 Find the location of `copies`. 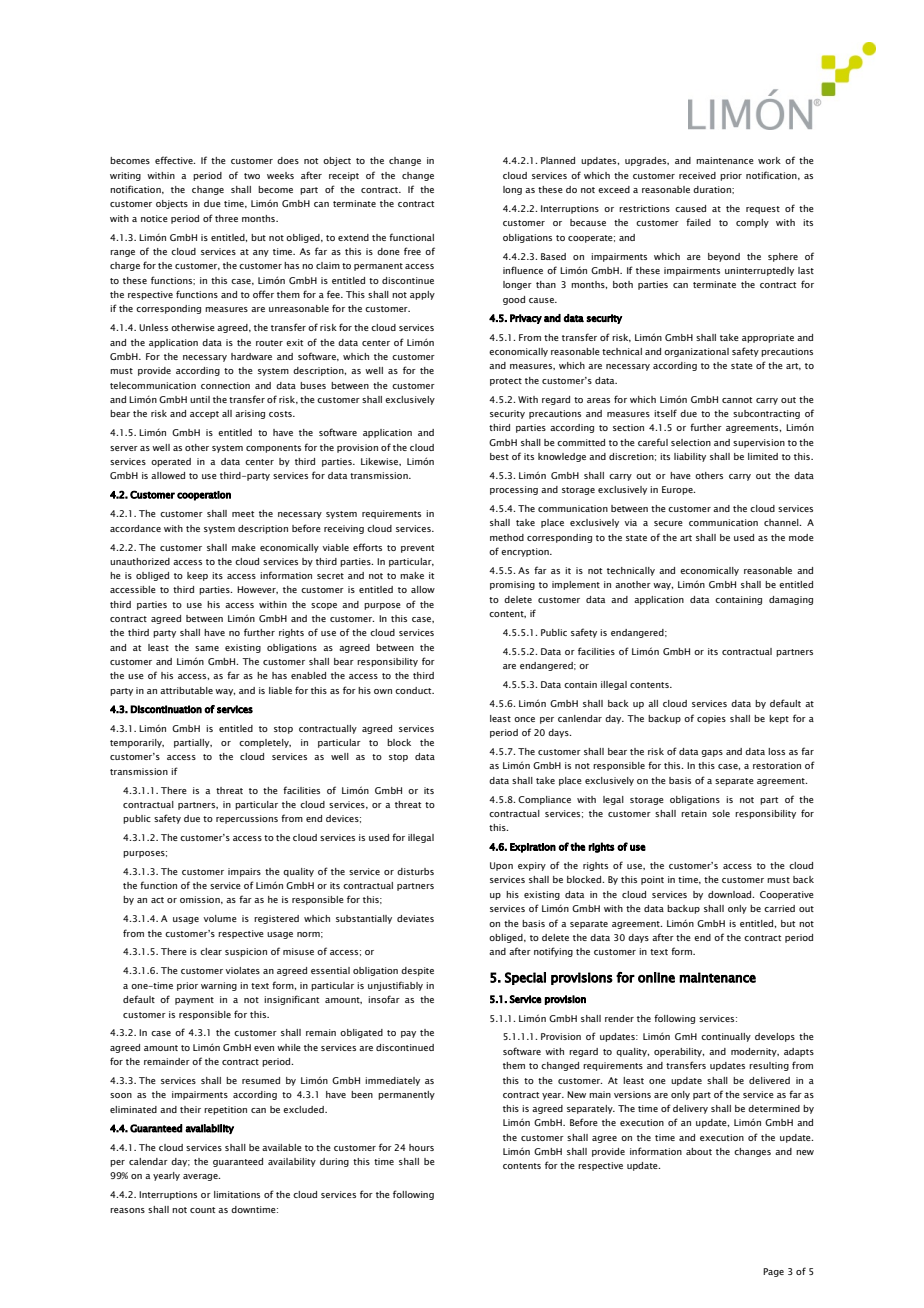

copies is located at coordinates (711, 719).
